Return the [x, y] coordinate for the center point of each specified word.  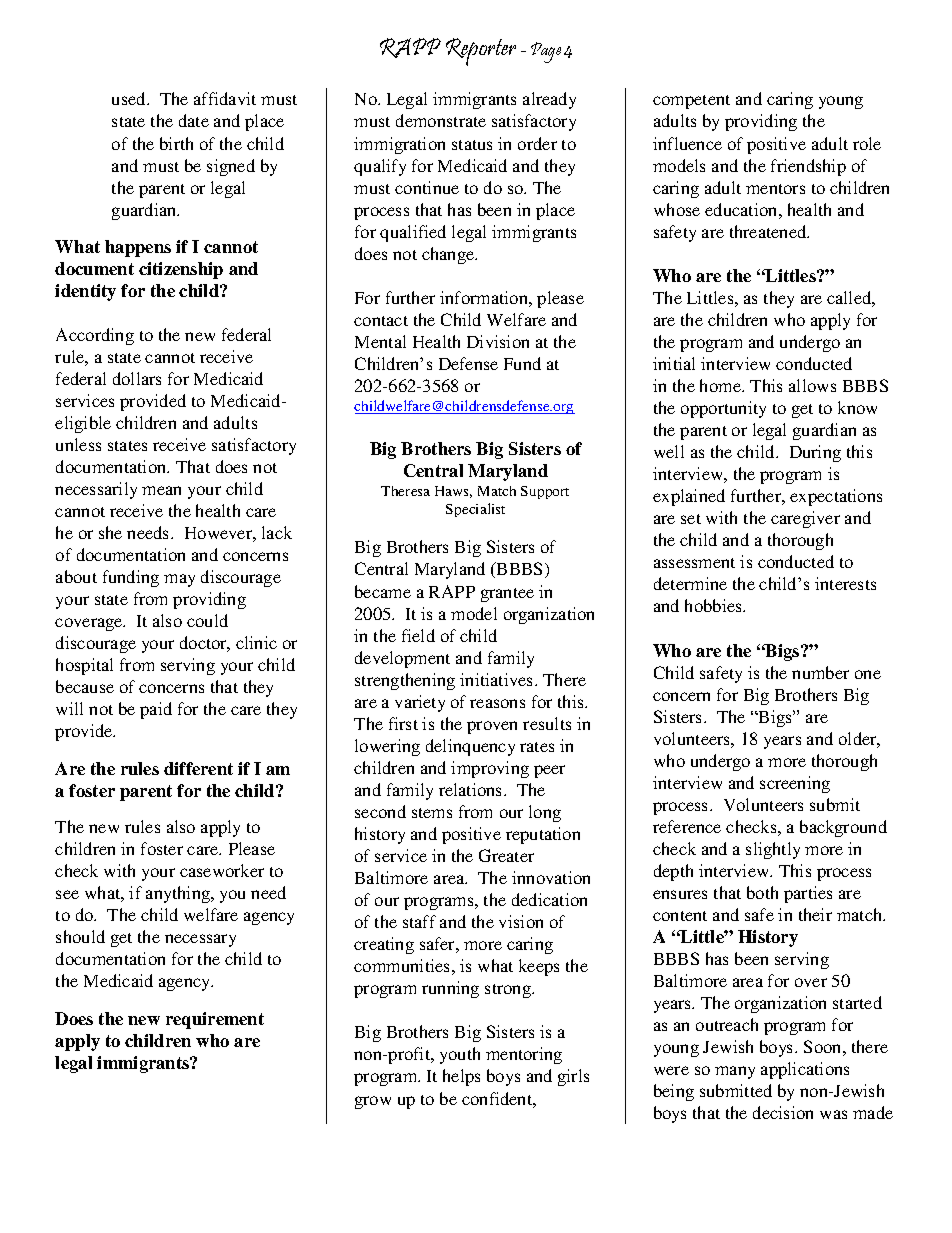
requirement [215, 1020]
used [130, 98]
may [179, 580]
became [383, 591]
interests [845, 583]
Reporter [481, 52]
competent [691, 102]
